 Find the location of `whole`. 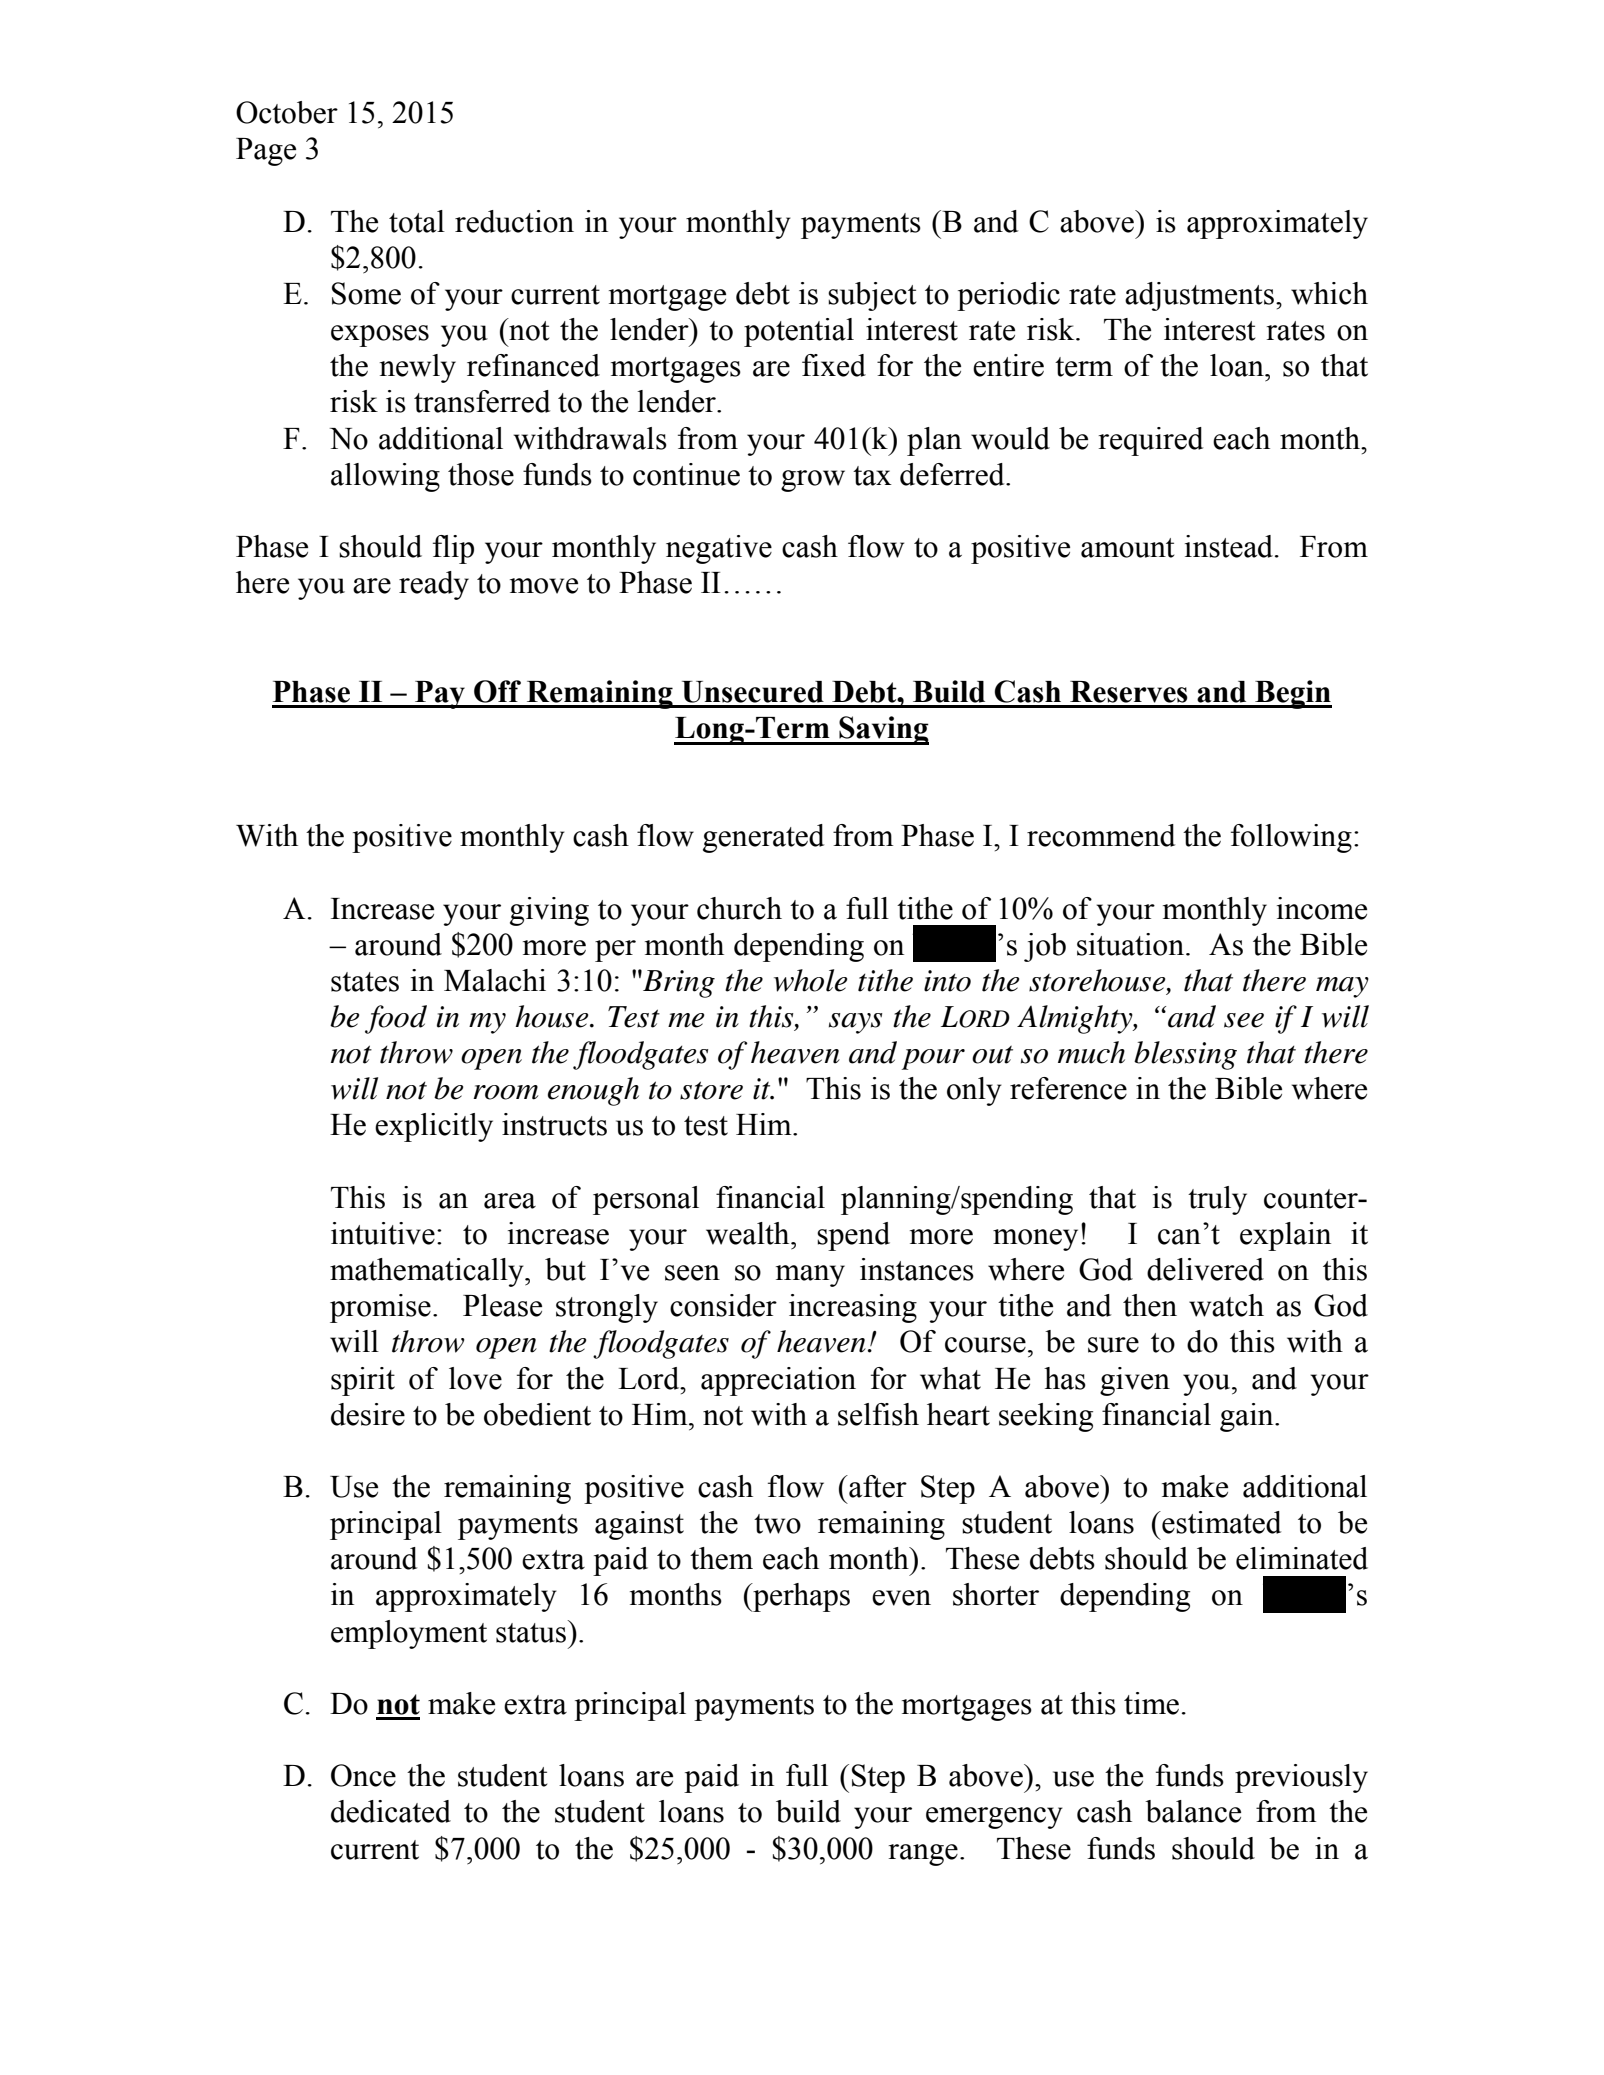

whole is located at coordinates (810, 980).
